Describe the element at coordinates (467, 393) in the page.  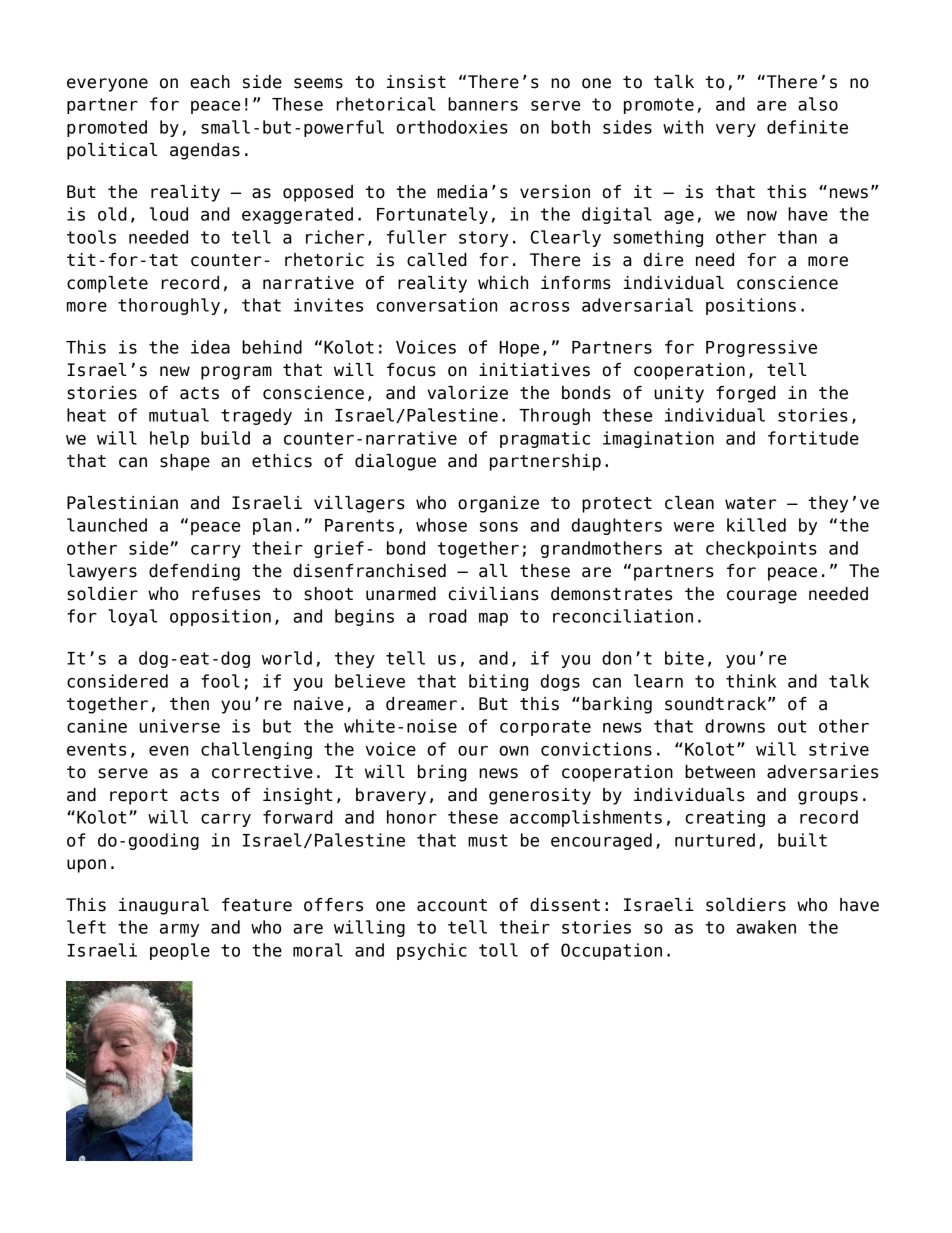
I see `valorize` at that location.
